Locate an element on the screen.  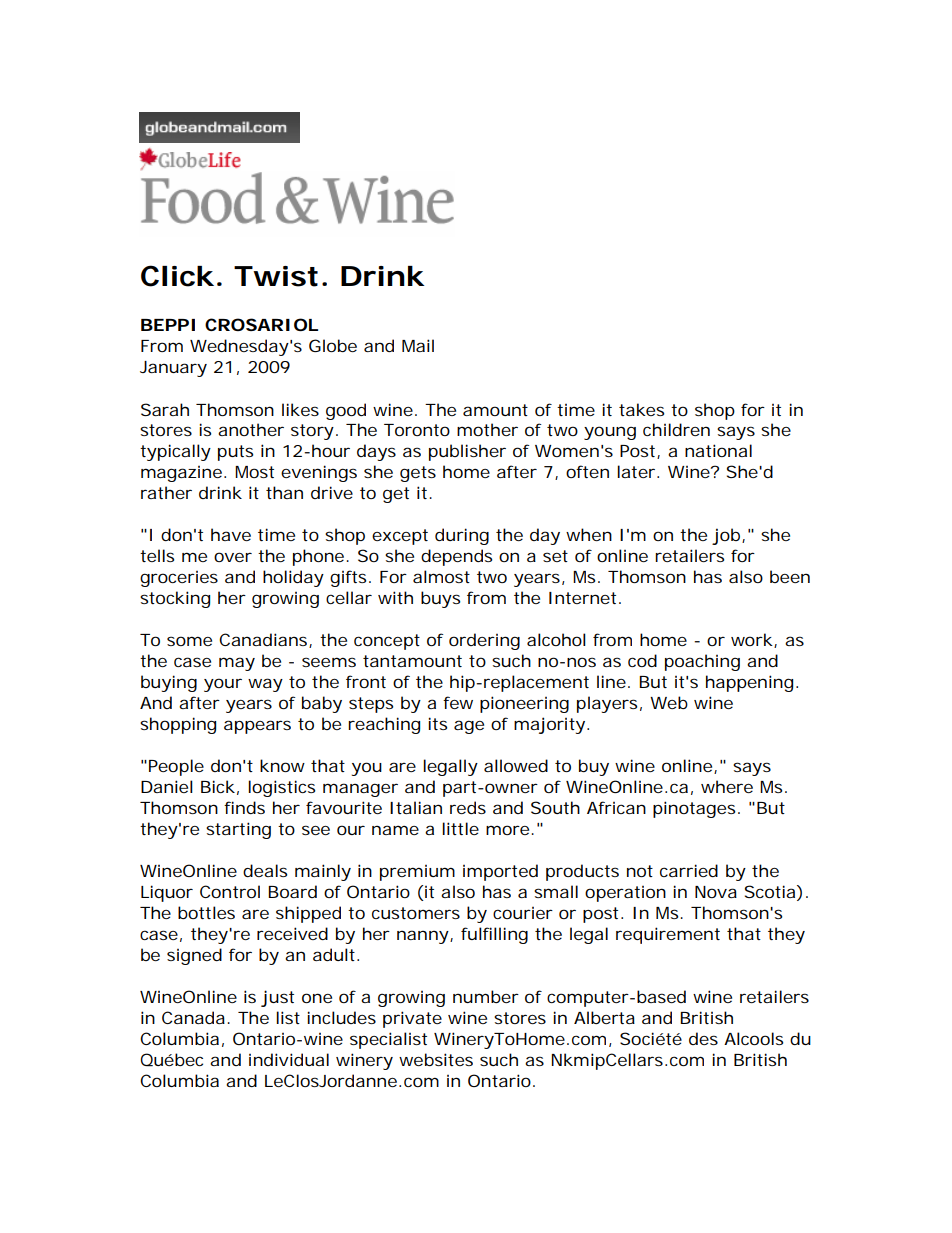
may is located at coordinates (237, 664).
